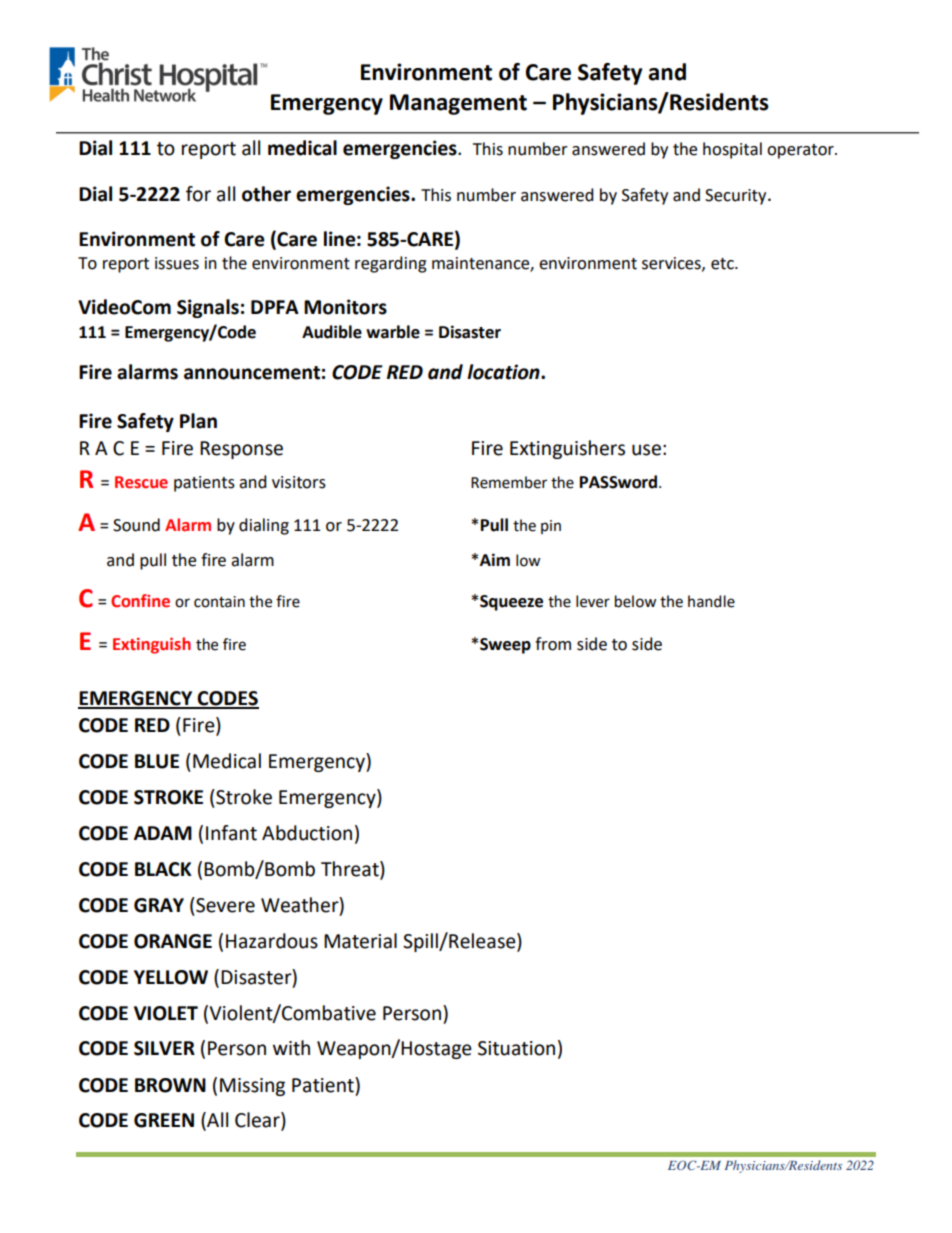 The width and height of the image is (952, 1233). Describe the element at coordinates (711, 601) in the image. I see `handle` at that location.
